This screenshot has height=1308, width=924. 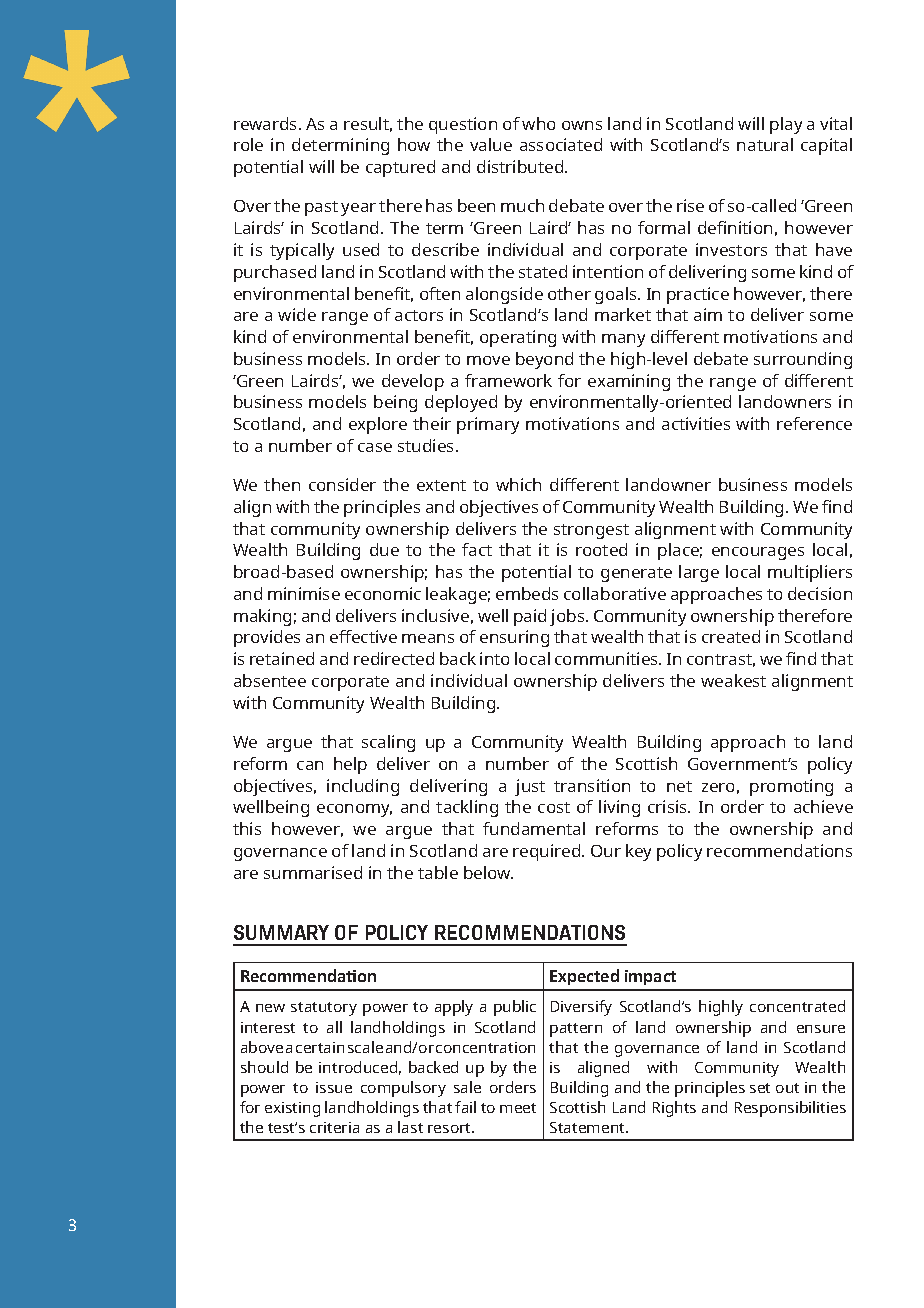 I want to click on associated, so click(x=561, y=144).
